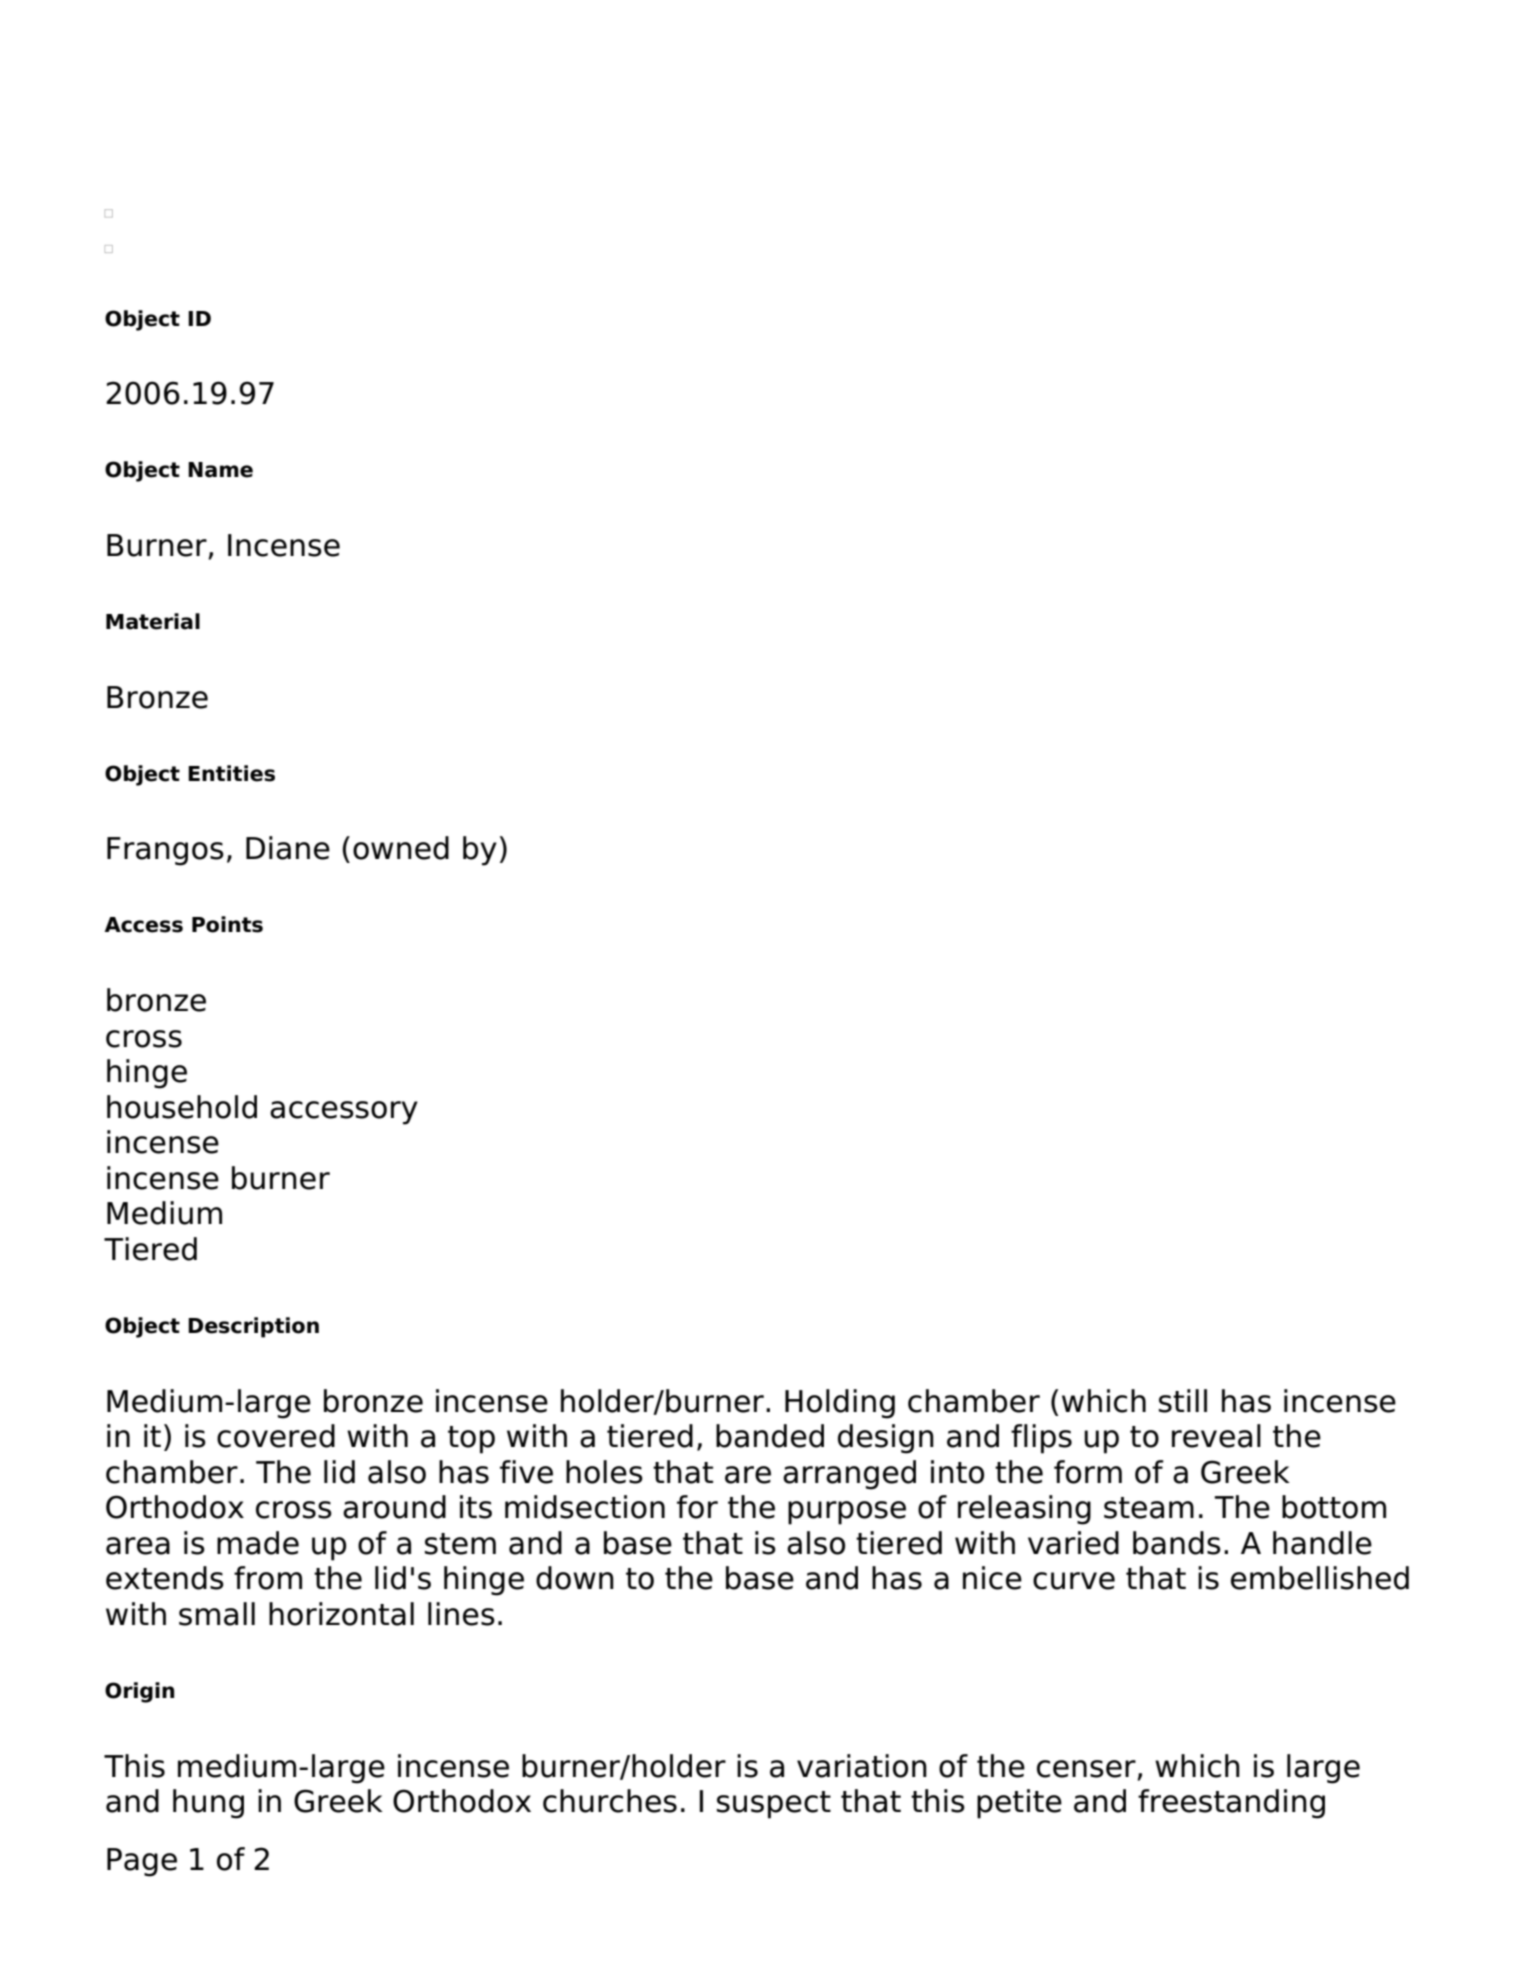 This image has width=1528, height=1977. I want to click on still, so click(1183, 1401).
